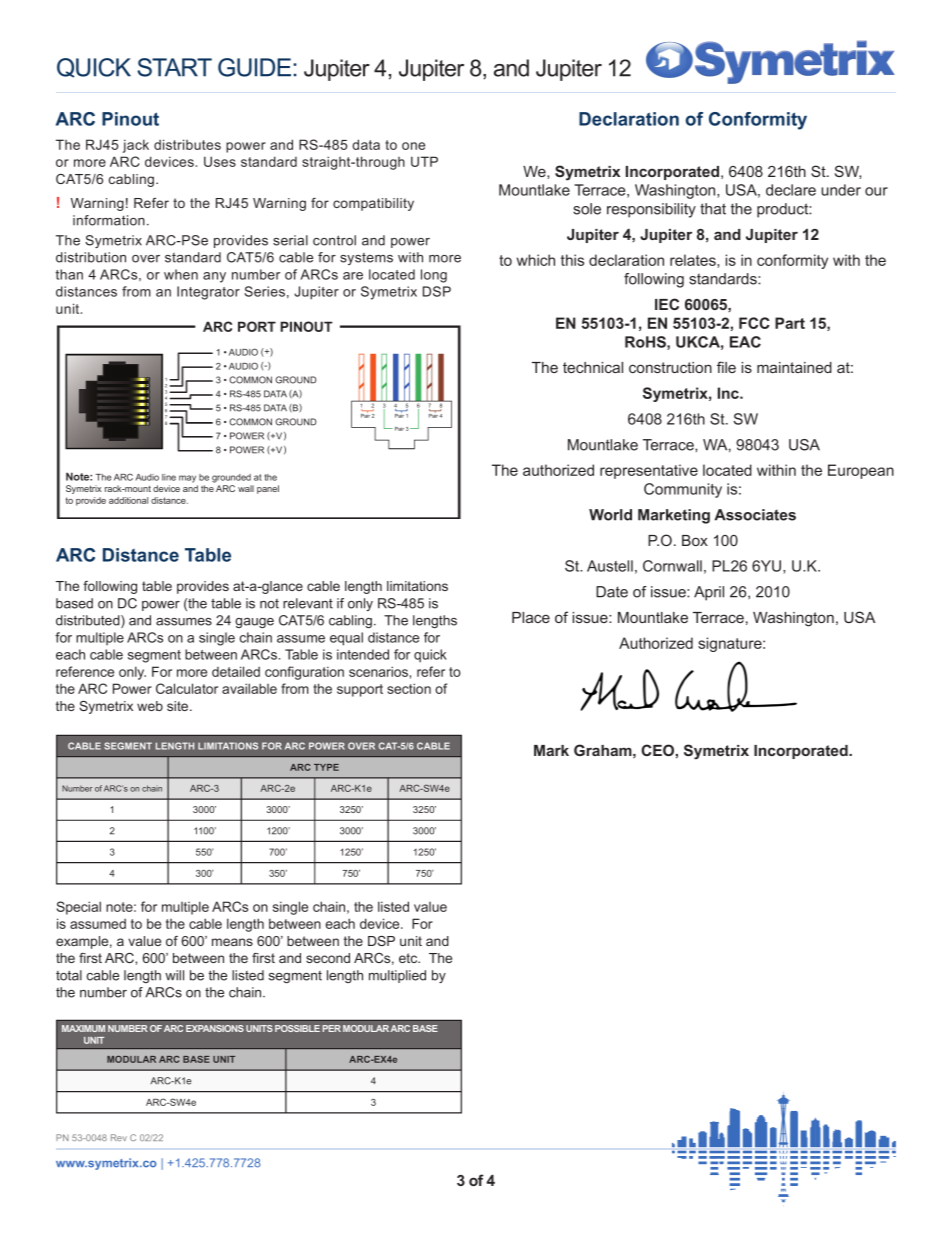  Describe the element at coordinates (174, 67) in the screenshot. I see `START` at that location.
